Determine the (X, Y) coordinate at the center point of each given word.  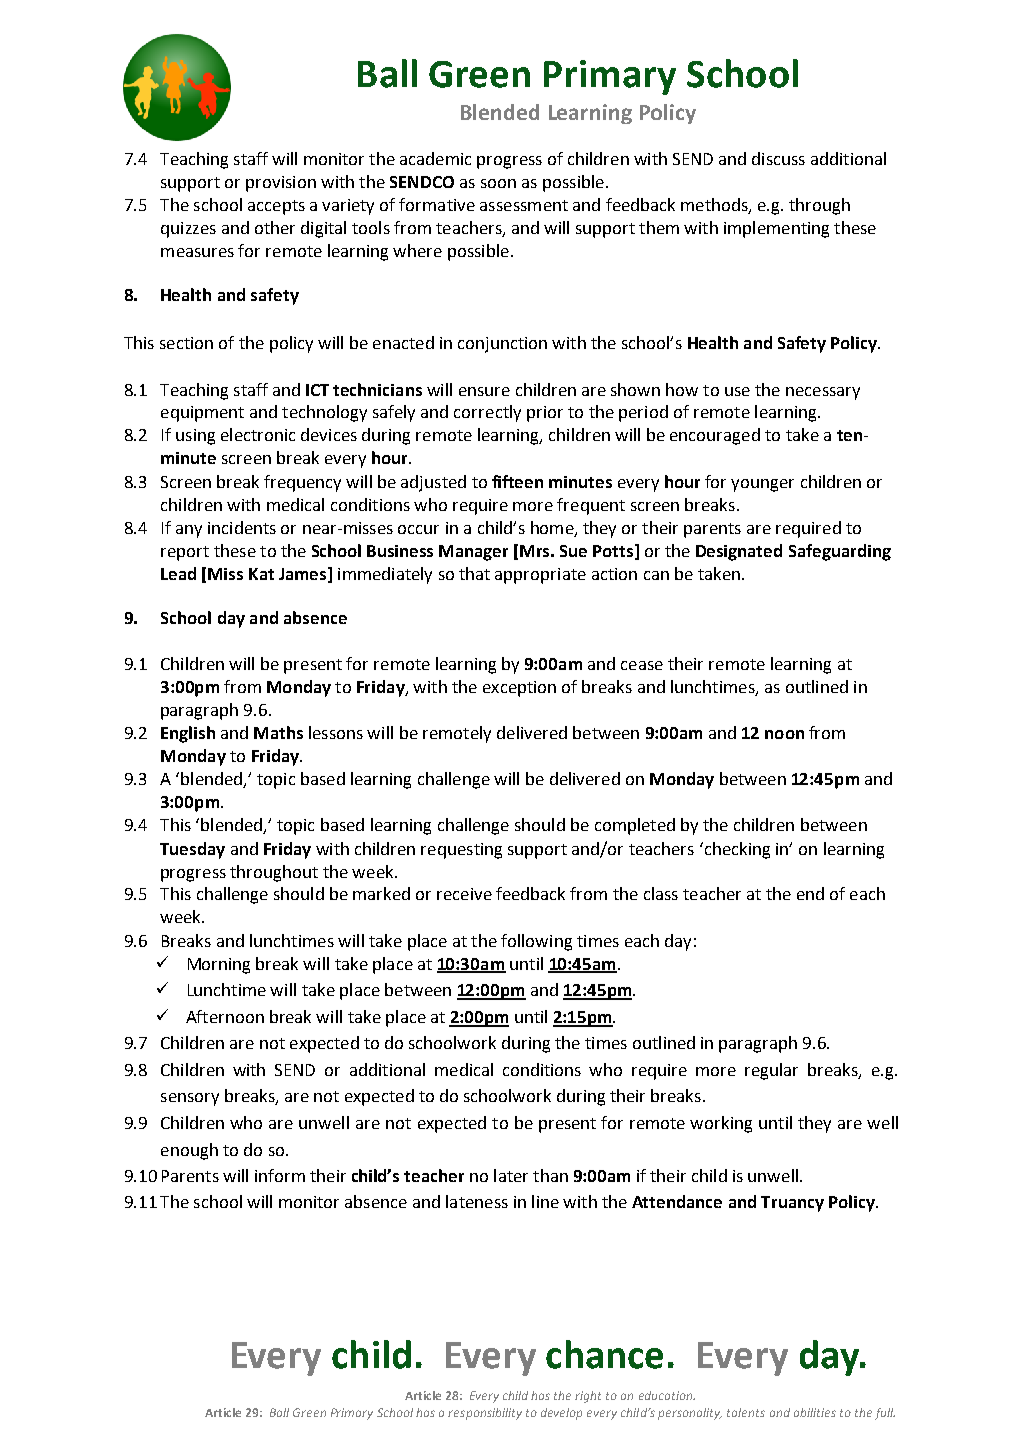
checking (736, 850)
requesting (461, 851)
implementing (776, 229)
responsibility (485, 1414)
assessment (524, 205)
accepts (276, 207)
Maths (278, 732)
